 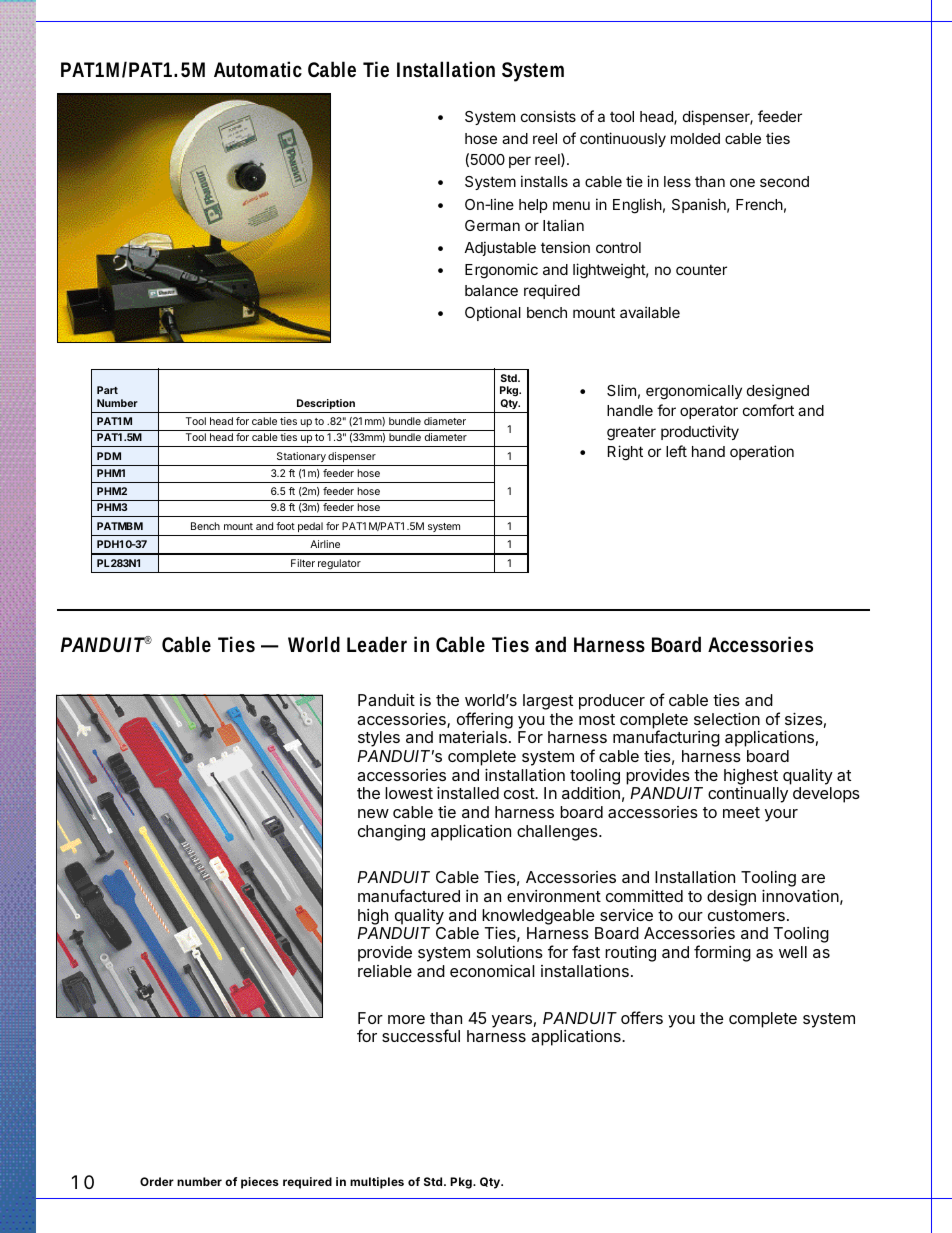 I want to click on Order, so click(x=157, y=1181).
